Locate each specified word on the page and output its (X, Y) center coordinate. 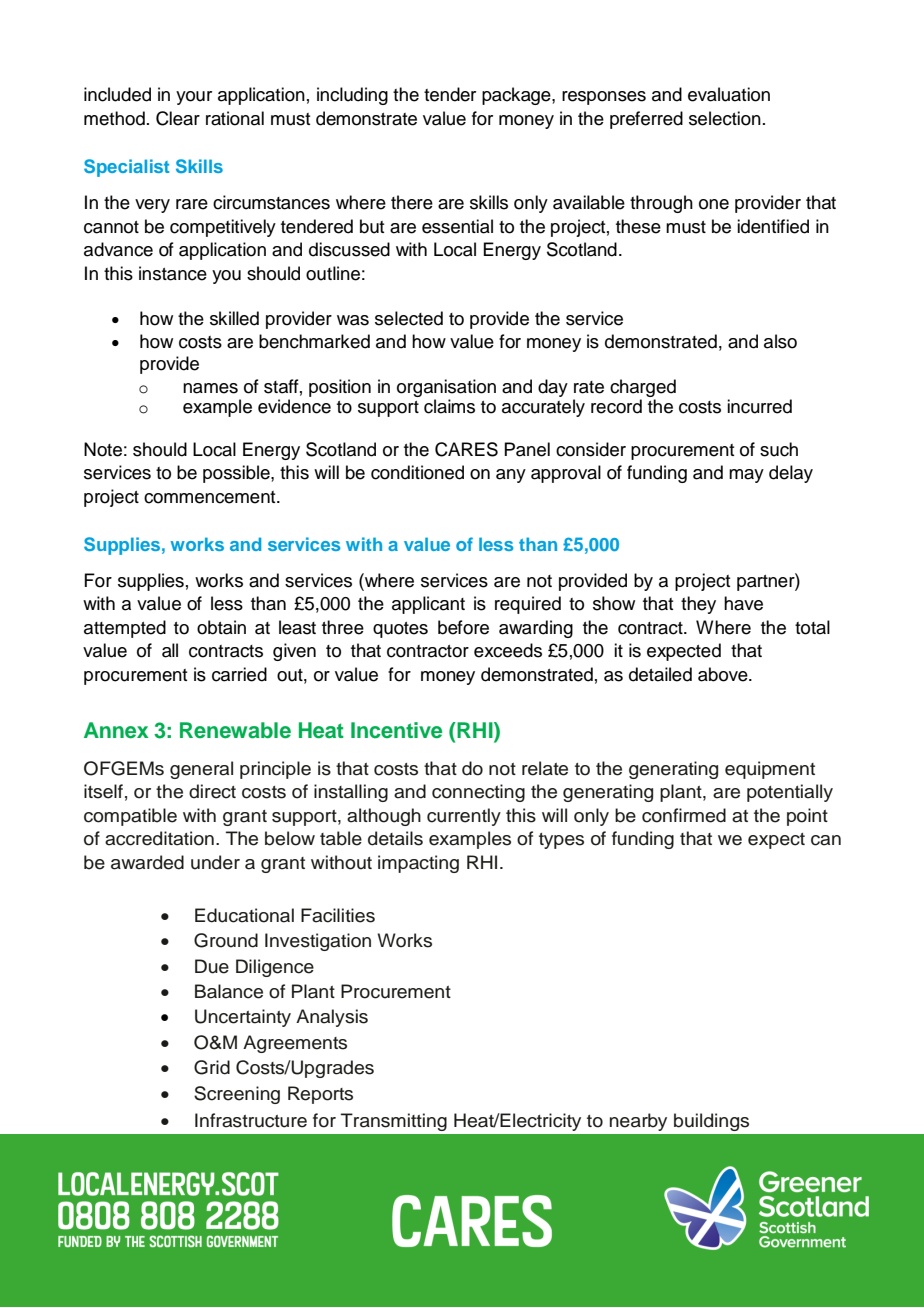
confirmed (684, 815)
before (463, 627)
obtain (221, 627)
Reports (320, 1095)
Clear (178, 118)
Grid (212, 1067)
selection (725, 118)
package (517, 96)
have (743, 603)
